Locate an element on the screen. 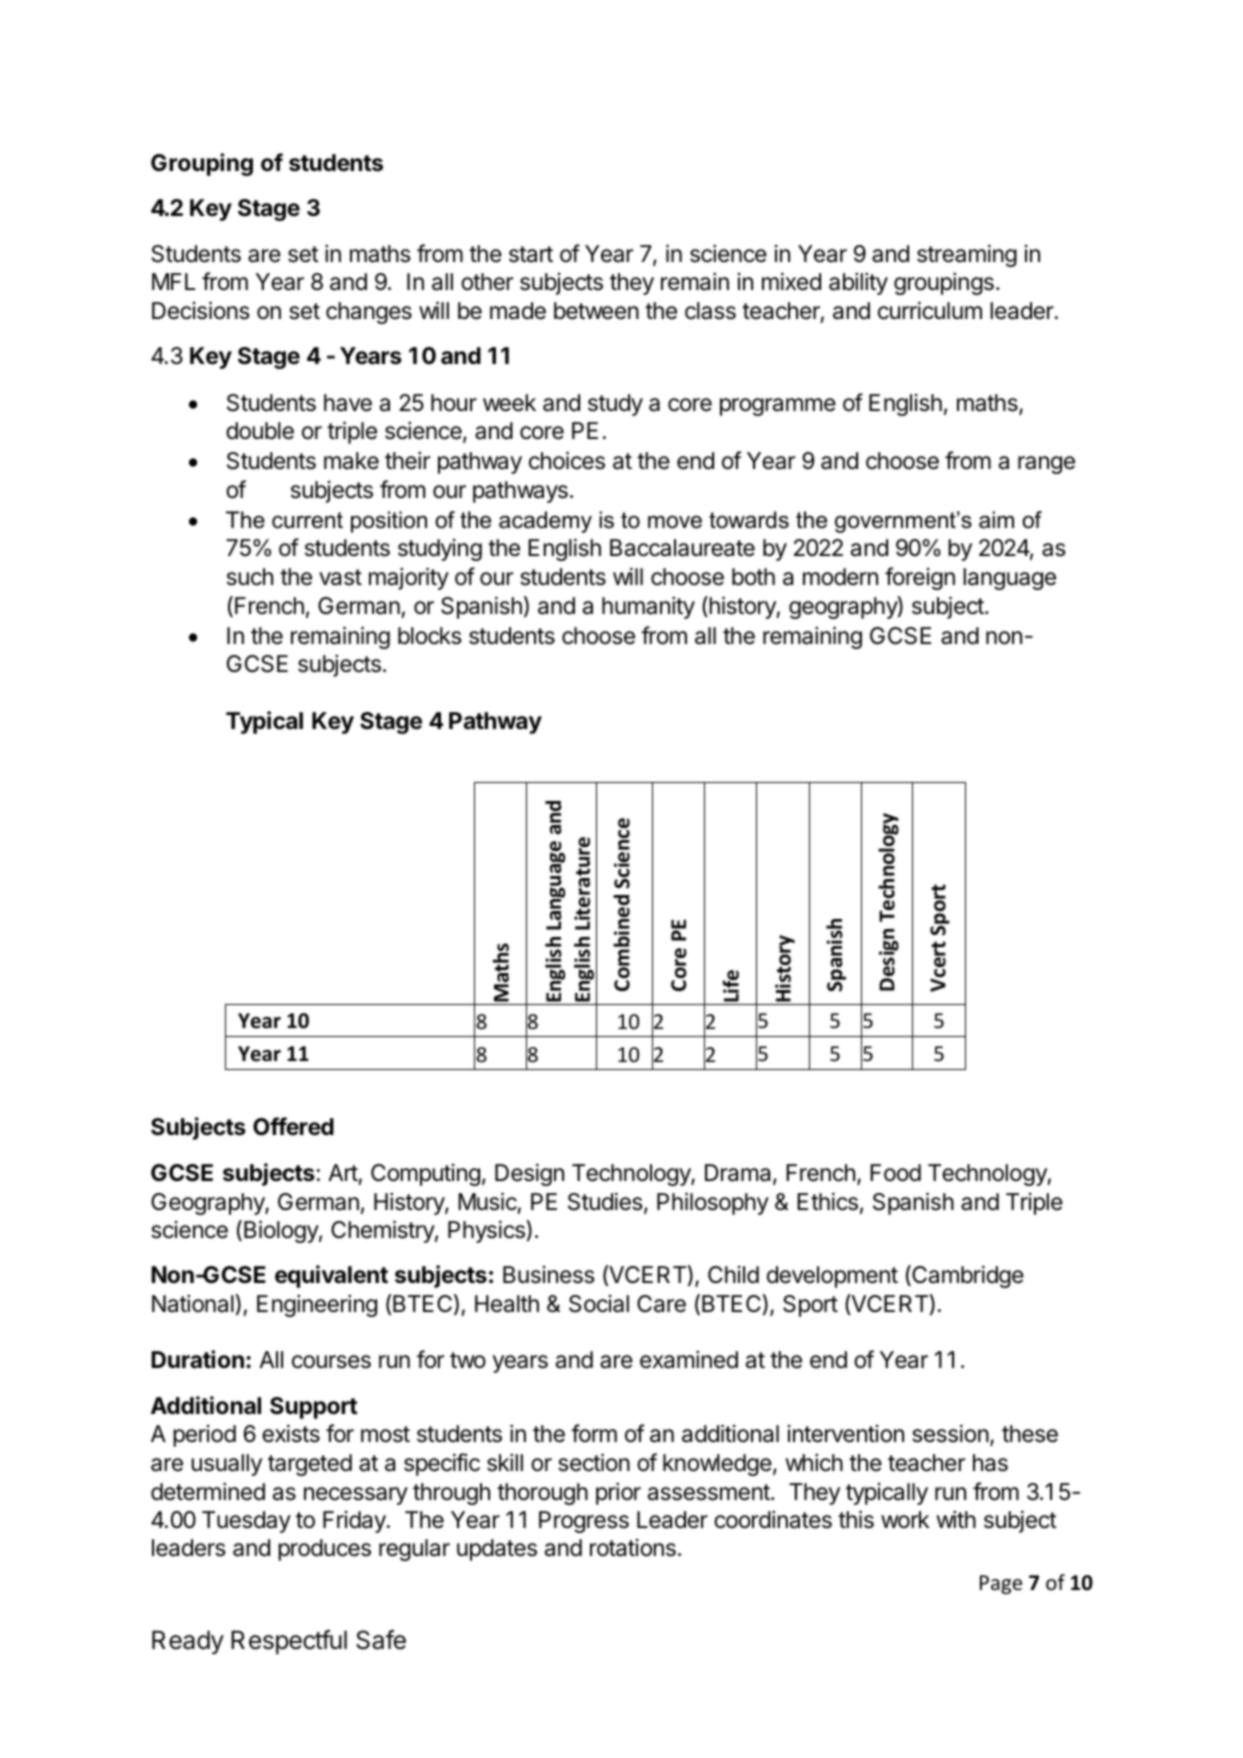 The height and width of the screenshot is (1758, 1243). Drama is located at coordinates (739, 1174).
